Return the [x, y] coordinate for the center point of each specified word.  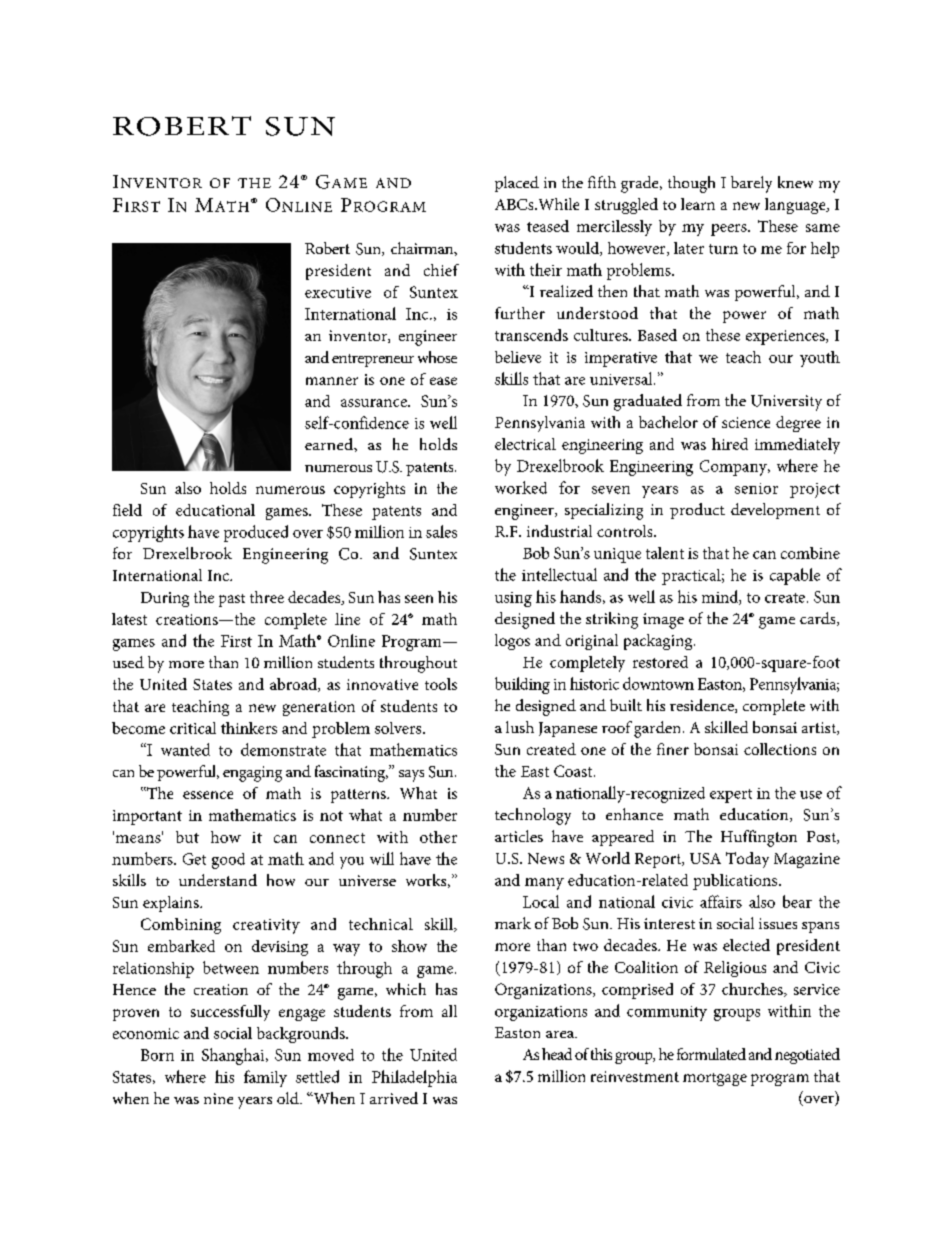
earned [330, 444]
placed [517, 184]
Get [194, 859]
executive [338, 292]
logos [512, 642]
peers [730, 230]
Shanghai [234, 1056]
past [232, 600]
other [438, 837]
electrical [525, 444]
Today [747, 860]
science [746, 422]
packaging [659, 642]
